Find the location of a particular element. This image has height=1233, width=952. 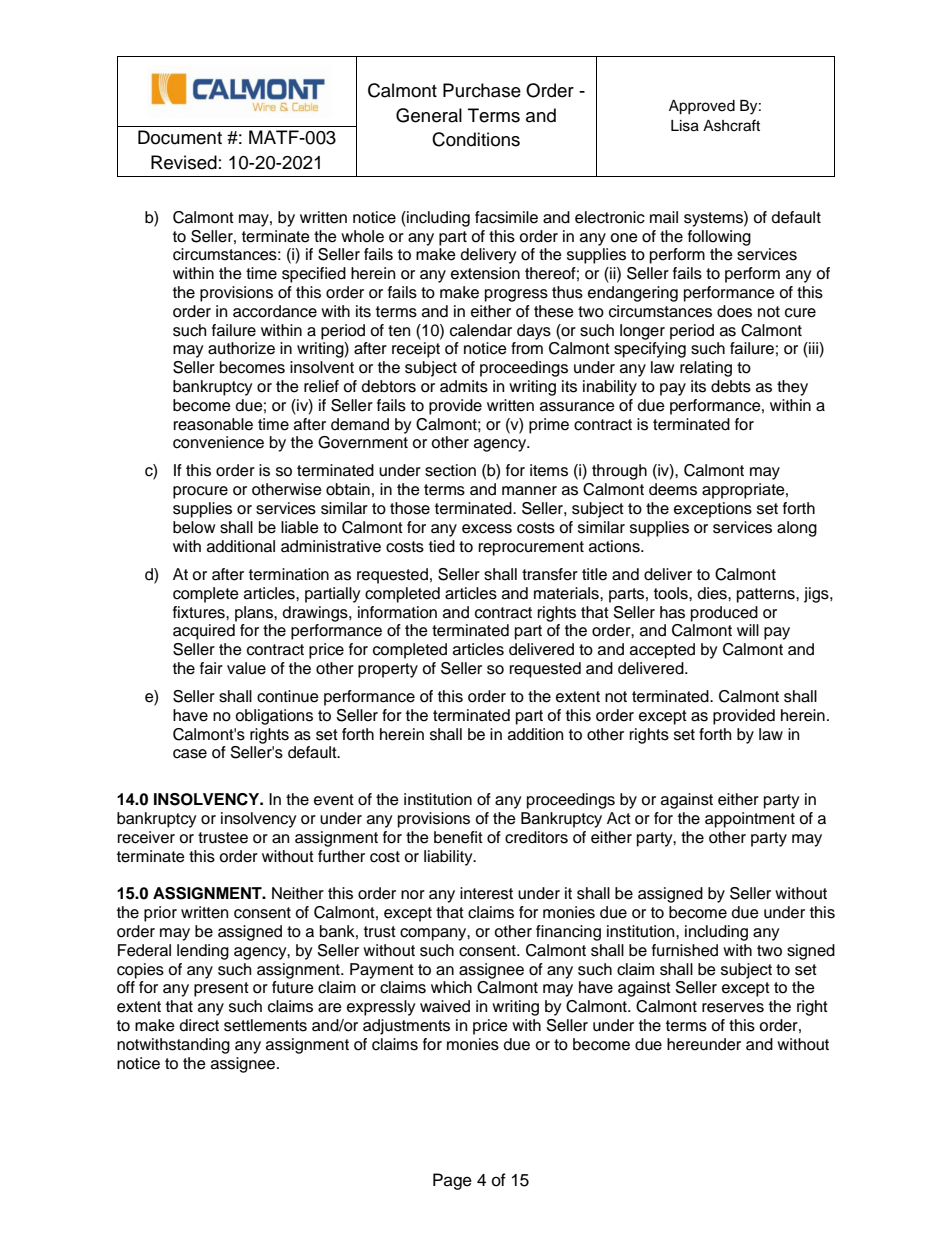

furnished is located at coordinates (685, 950).
